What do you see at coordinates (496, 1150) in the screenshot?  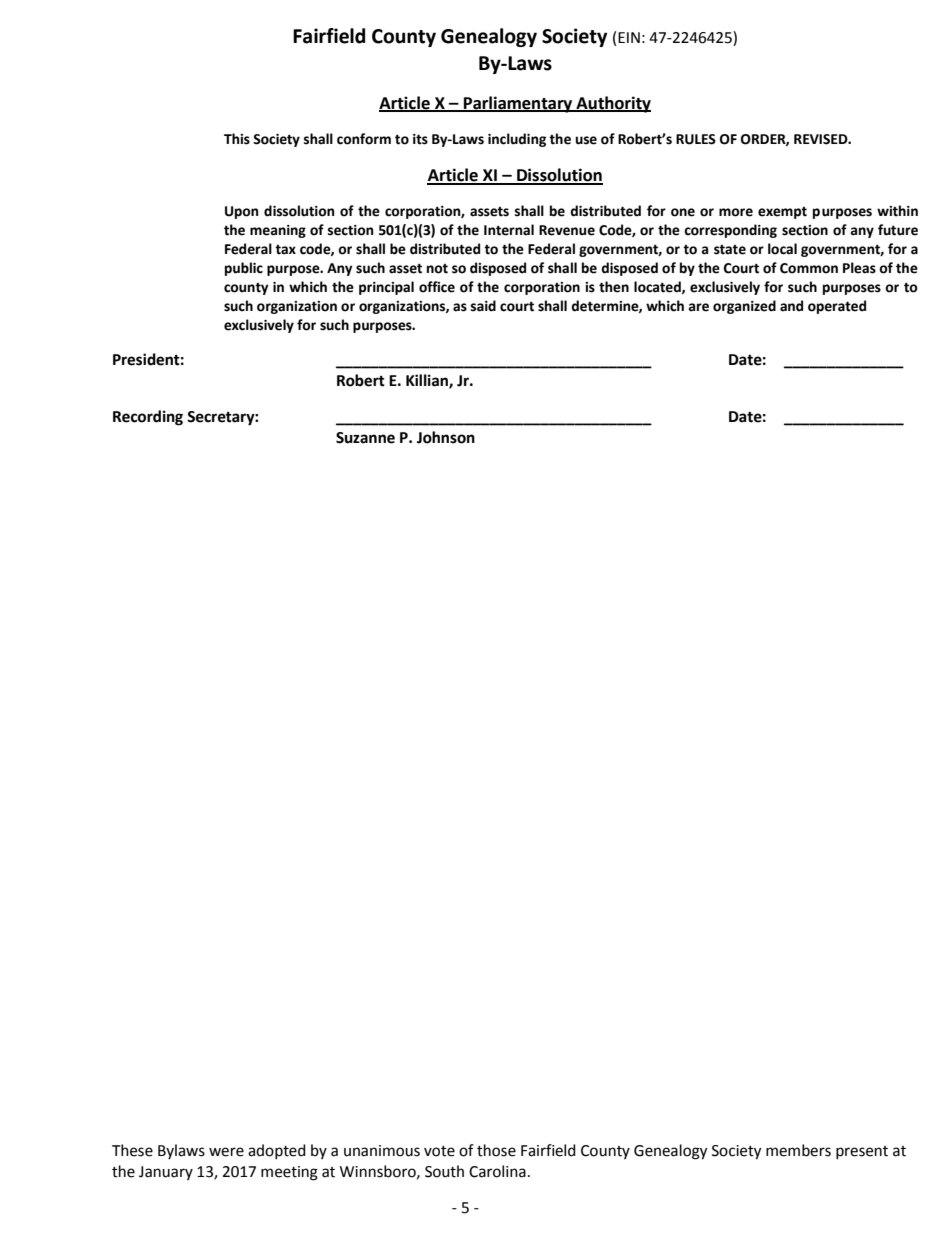 I see `those` at bounding box center [496, 1150].
